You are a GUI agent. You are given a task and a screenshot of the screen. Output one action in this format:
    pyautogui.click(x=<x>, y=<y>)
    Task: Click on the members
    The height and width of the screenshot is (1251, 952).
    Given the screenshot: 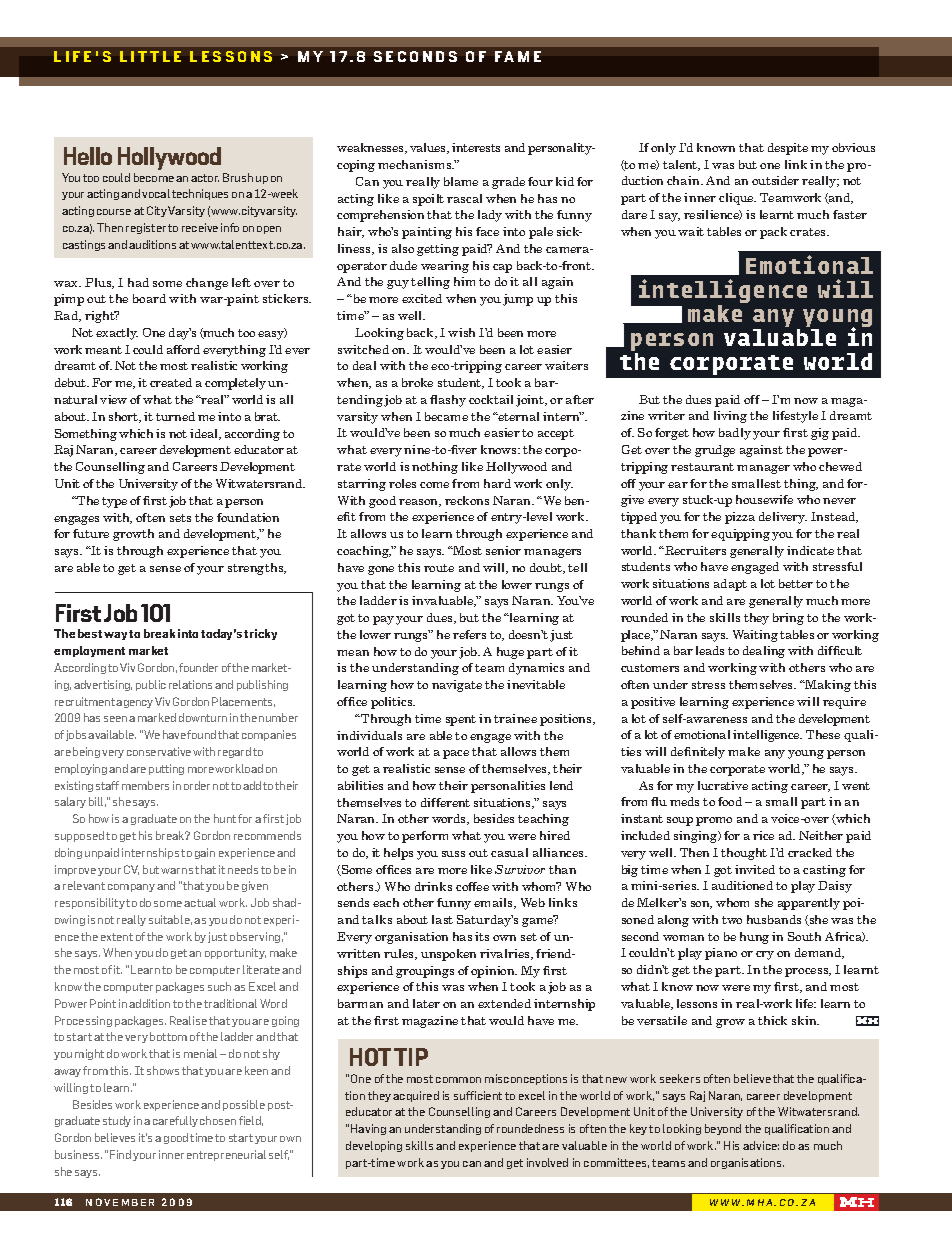 What is the action you would take?
    pyautogui.click(x=145, y=785)
